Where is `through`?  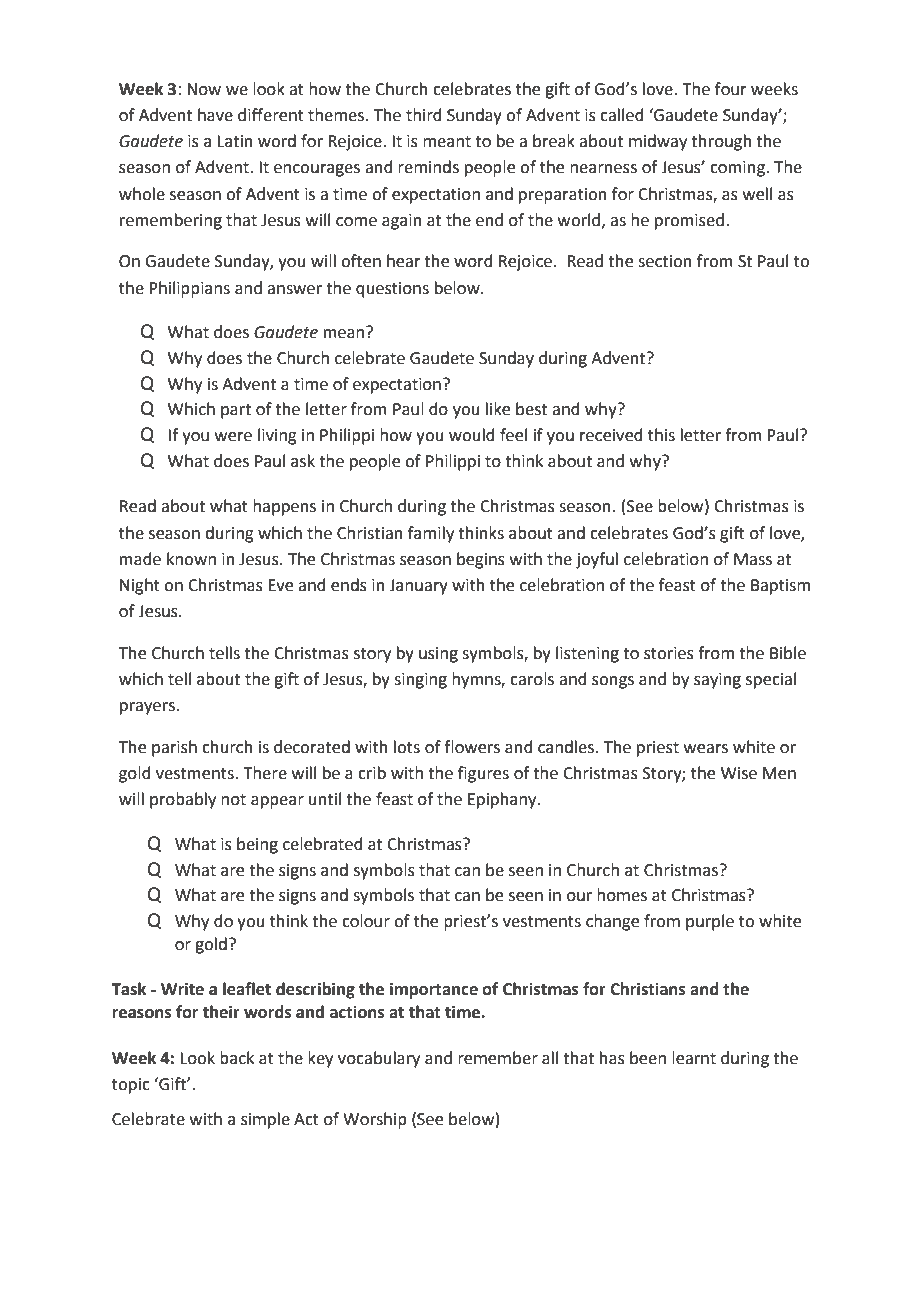 through is located at coordinates (721, 142).
